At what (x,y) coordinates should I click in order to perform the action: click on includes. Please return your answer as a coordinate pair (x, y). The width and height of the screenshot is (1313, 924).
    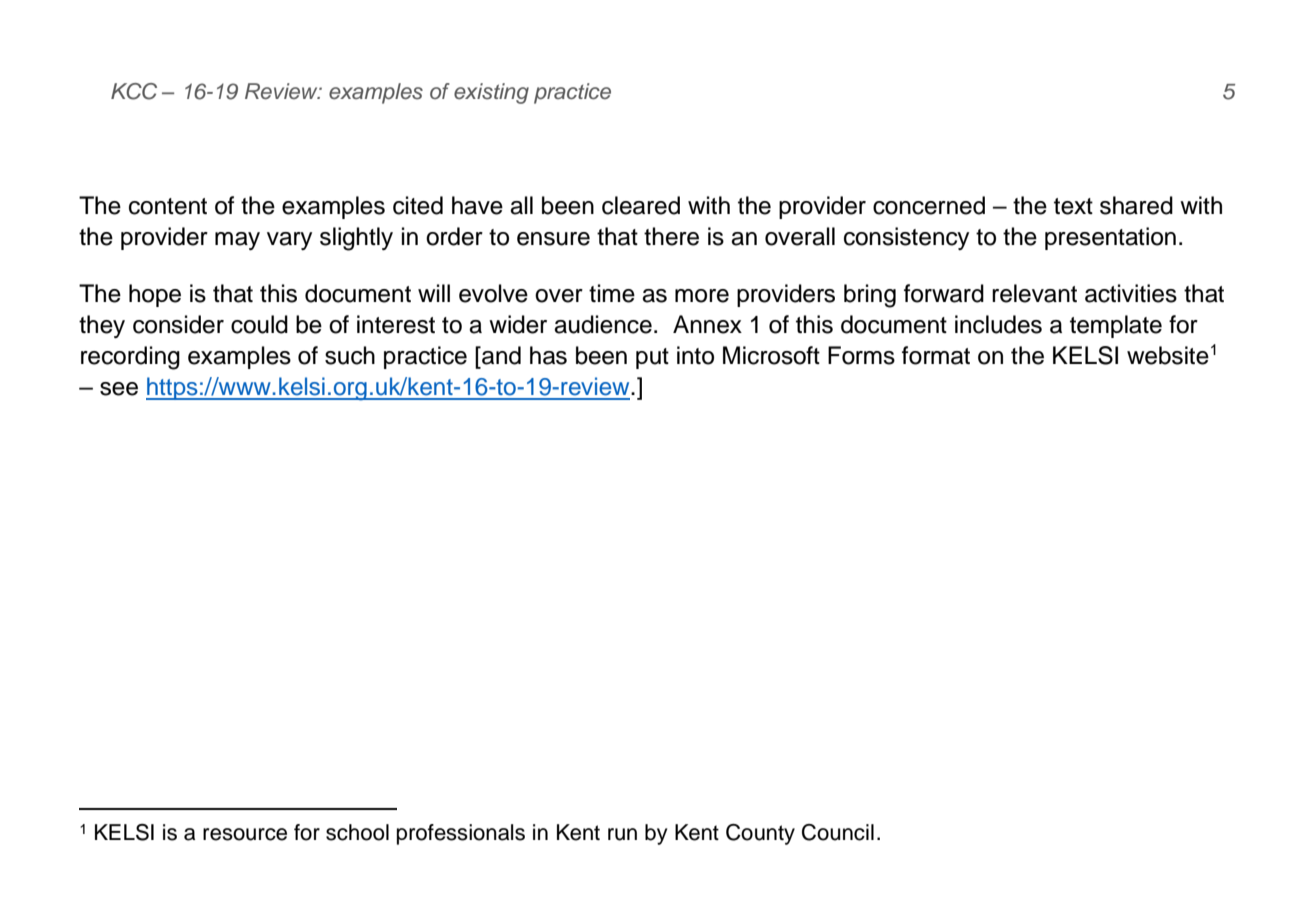
    Looking at the image, I should click on (998, 324).
